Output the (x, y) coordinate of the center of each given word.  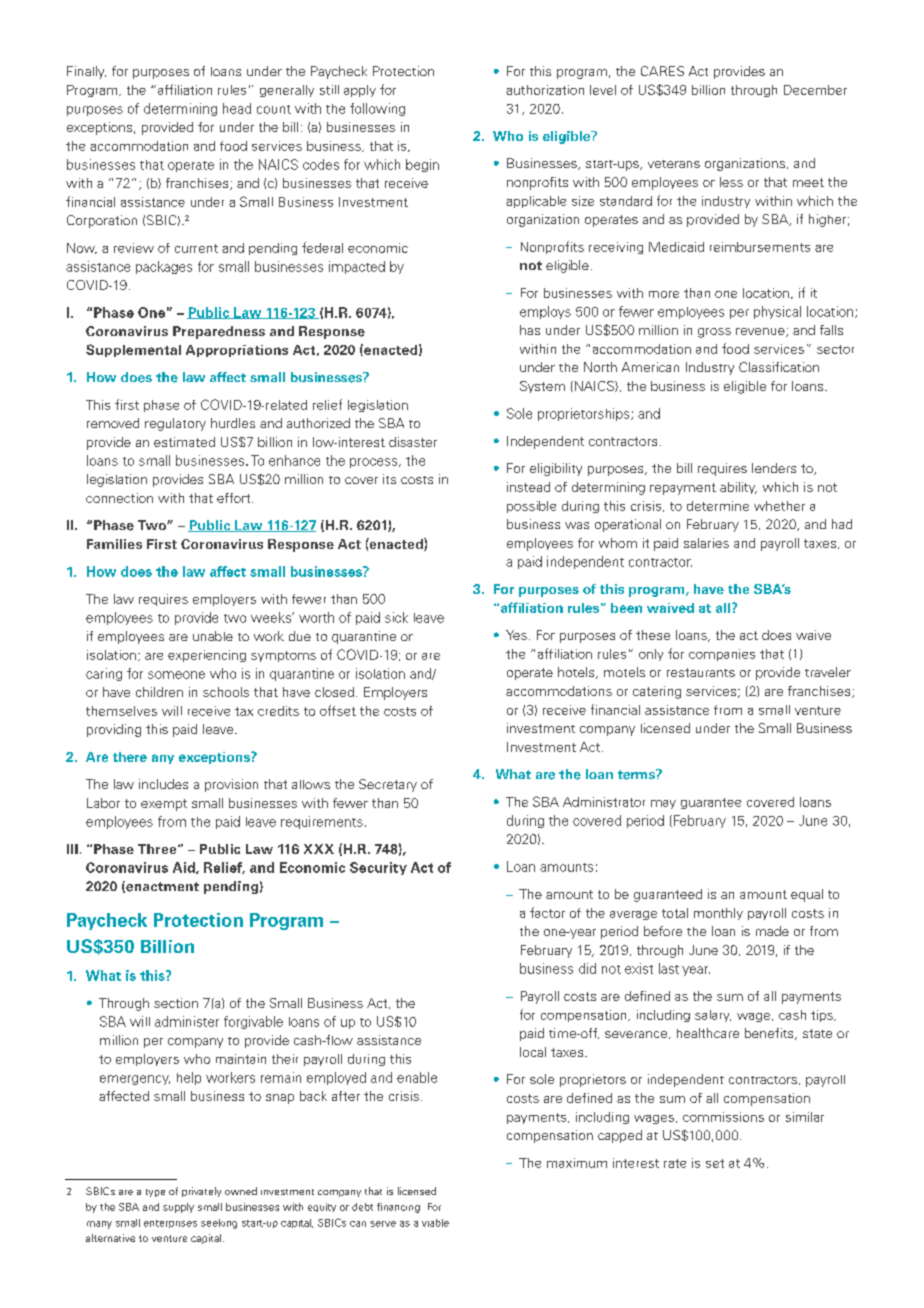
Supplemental (133, 350)
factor (547, 912)
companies (722, 655)
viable (435, 1223)
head (237, 108)
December (815, 90)
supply (178, 1208)
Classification (779, 367)
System (542, 387)
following (377, 109)
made (772, 931)
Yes (516, 635)
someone (176, 675)
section (176, 1003)
